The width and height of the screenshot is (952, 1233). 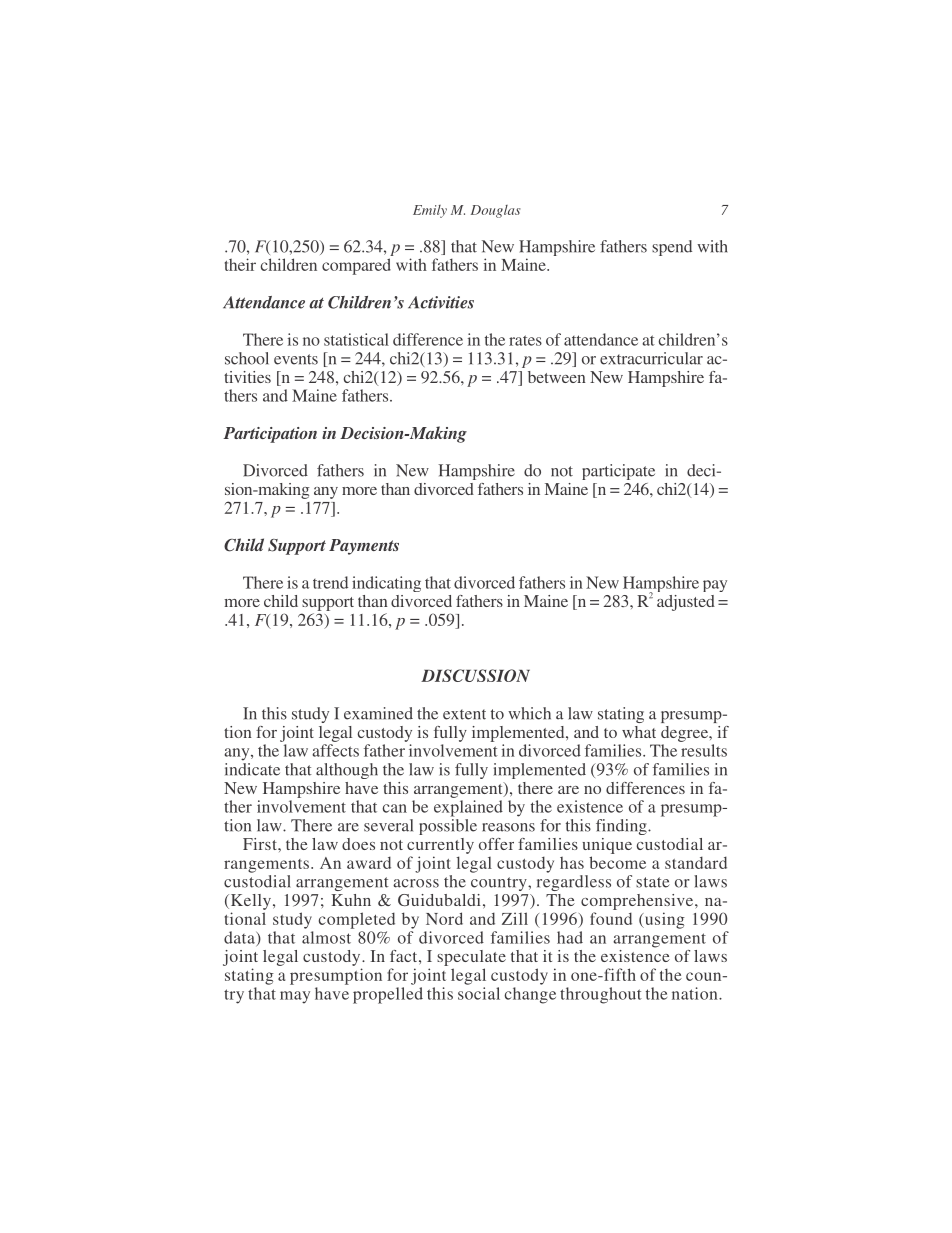 What do you see at coordinates (468, 808) in the screenshot?
I see `explained` at bounding box center [468, 808].
